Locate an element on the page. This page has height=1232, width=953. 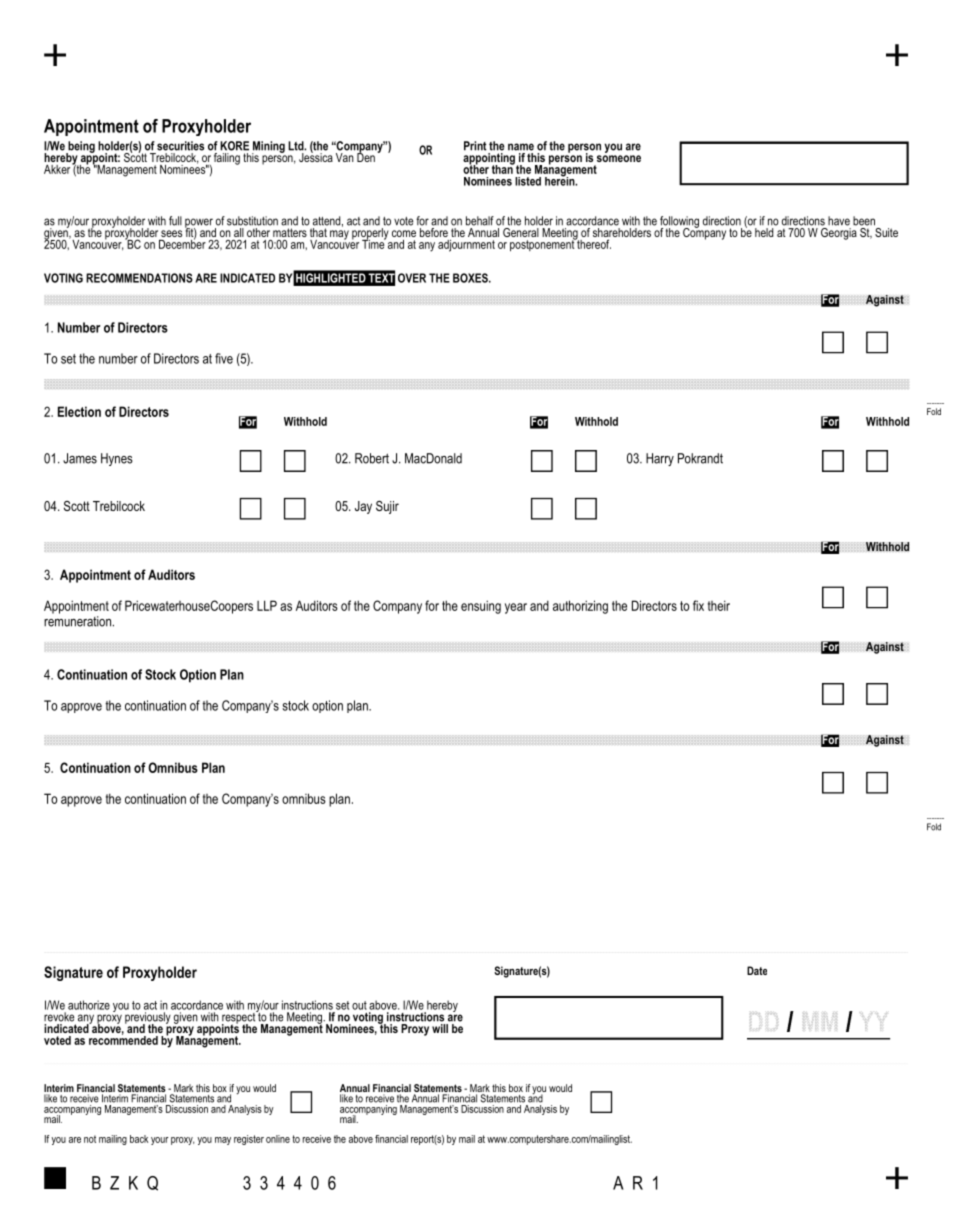
year is located at coordinates (516, 608).
